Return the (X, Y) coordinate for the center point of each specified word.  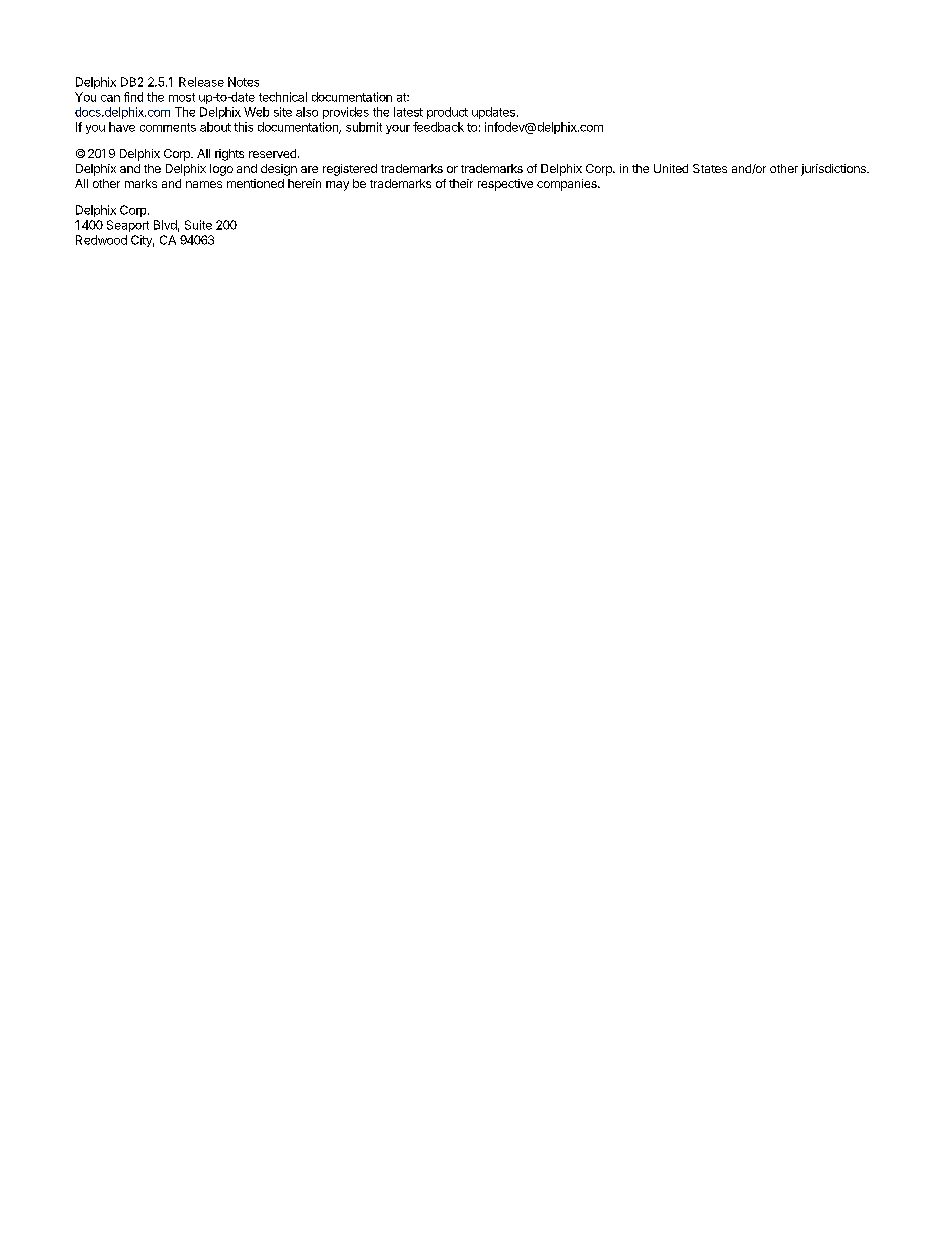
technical (283, 97)
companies (568, 185)
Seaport (128, 226)
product (447, 113)
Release (201, 82)
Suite (198, 225)
